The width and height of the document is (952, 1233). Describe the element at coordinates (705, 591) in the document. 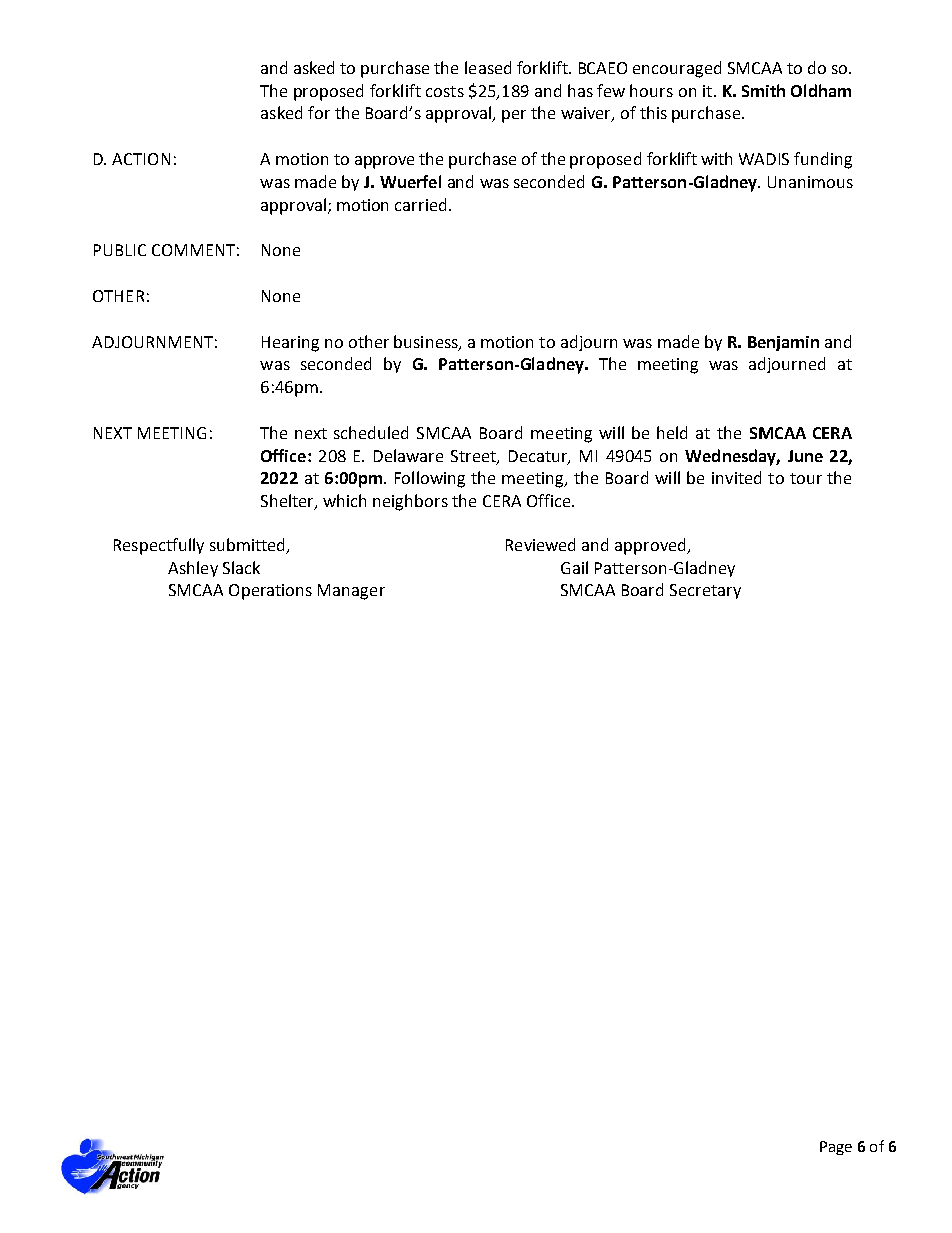

I see `Secretary` at that location.
